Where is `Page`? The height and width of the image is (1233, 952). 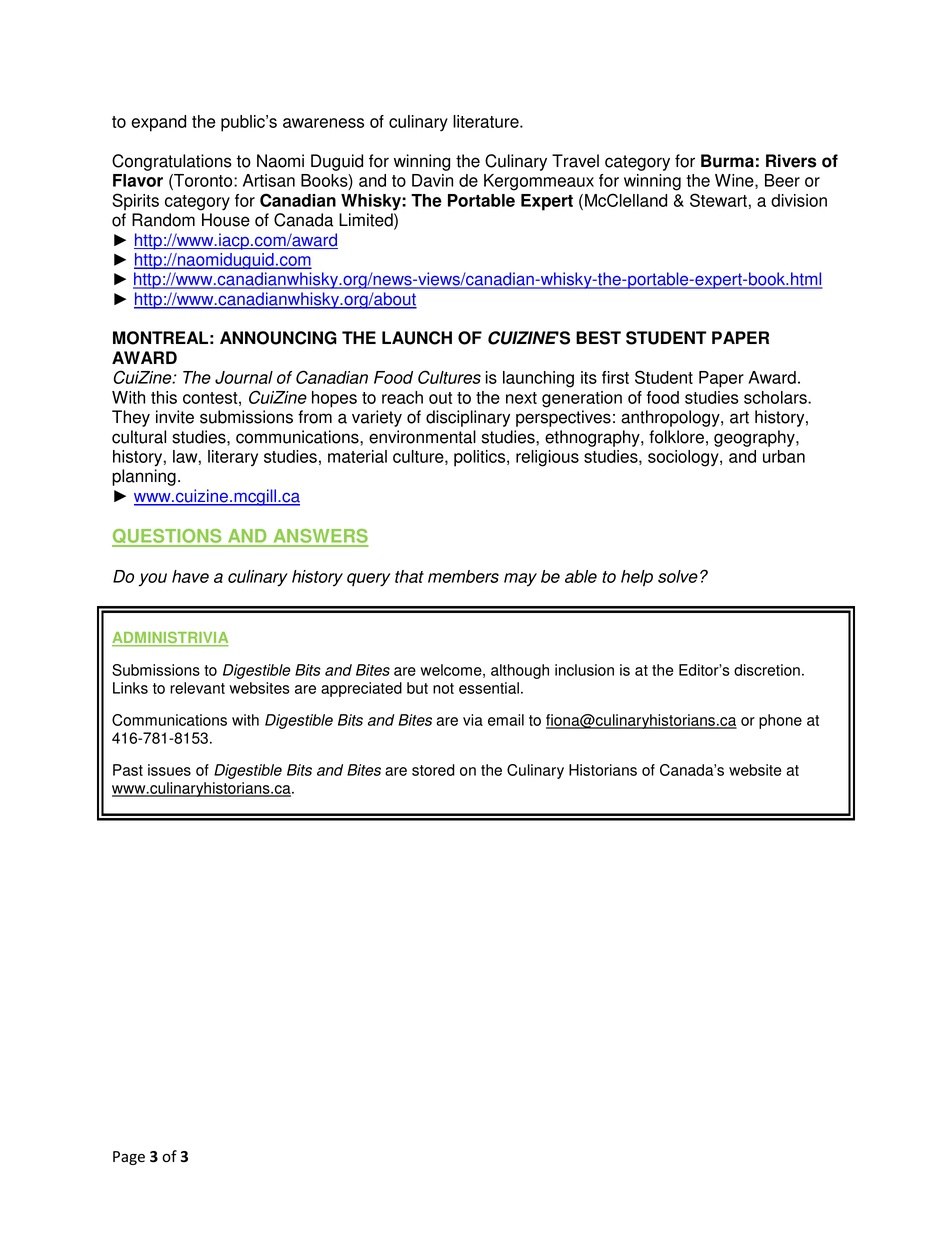
Page is located at coordinates (129, 1158).
